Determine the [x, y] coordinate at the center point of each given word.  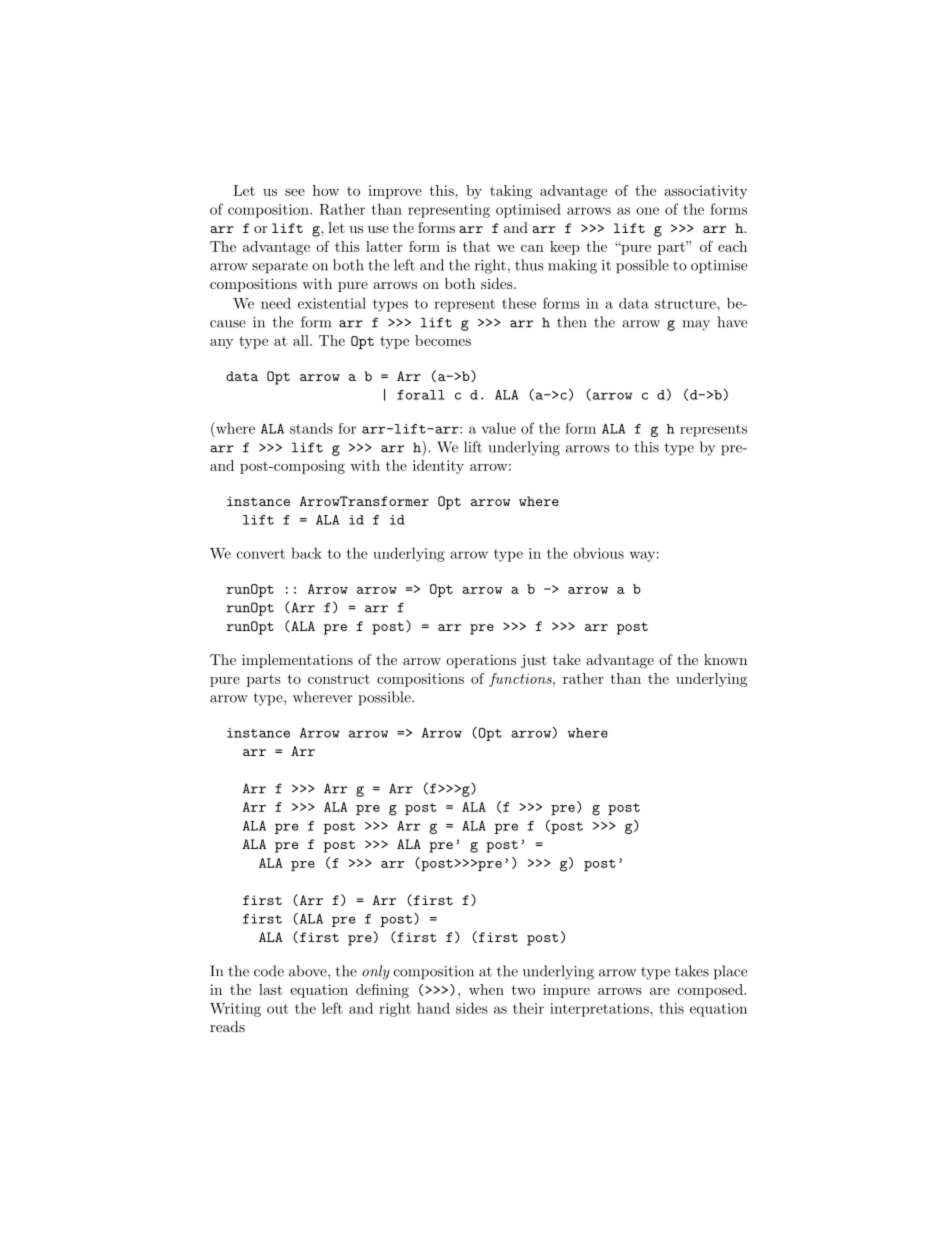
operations [481, 661]
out [277, 1009]
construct [339, 679]
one [647, 211]
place [730, 972]
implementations [297, 661]
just [534, 661]
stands [311, 428]
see [295, 192]
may [696, 325]
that [476, 246]
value [499, 428]
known [725, 659]
